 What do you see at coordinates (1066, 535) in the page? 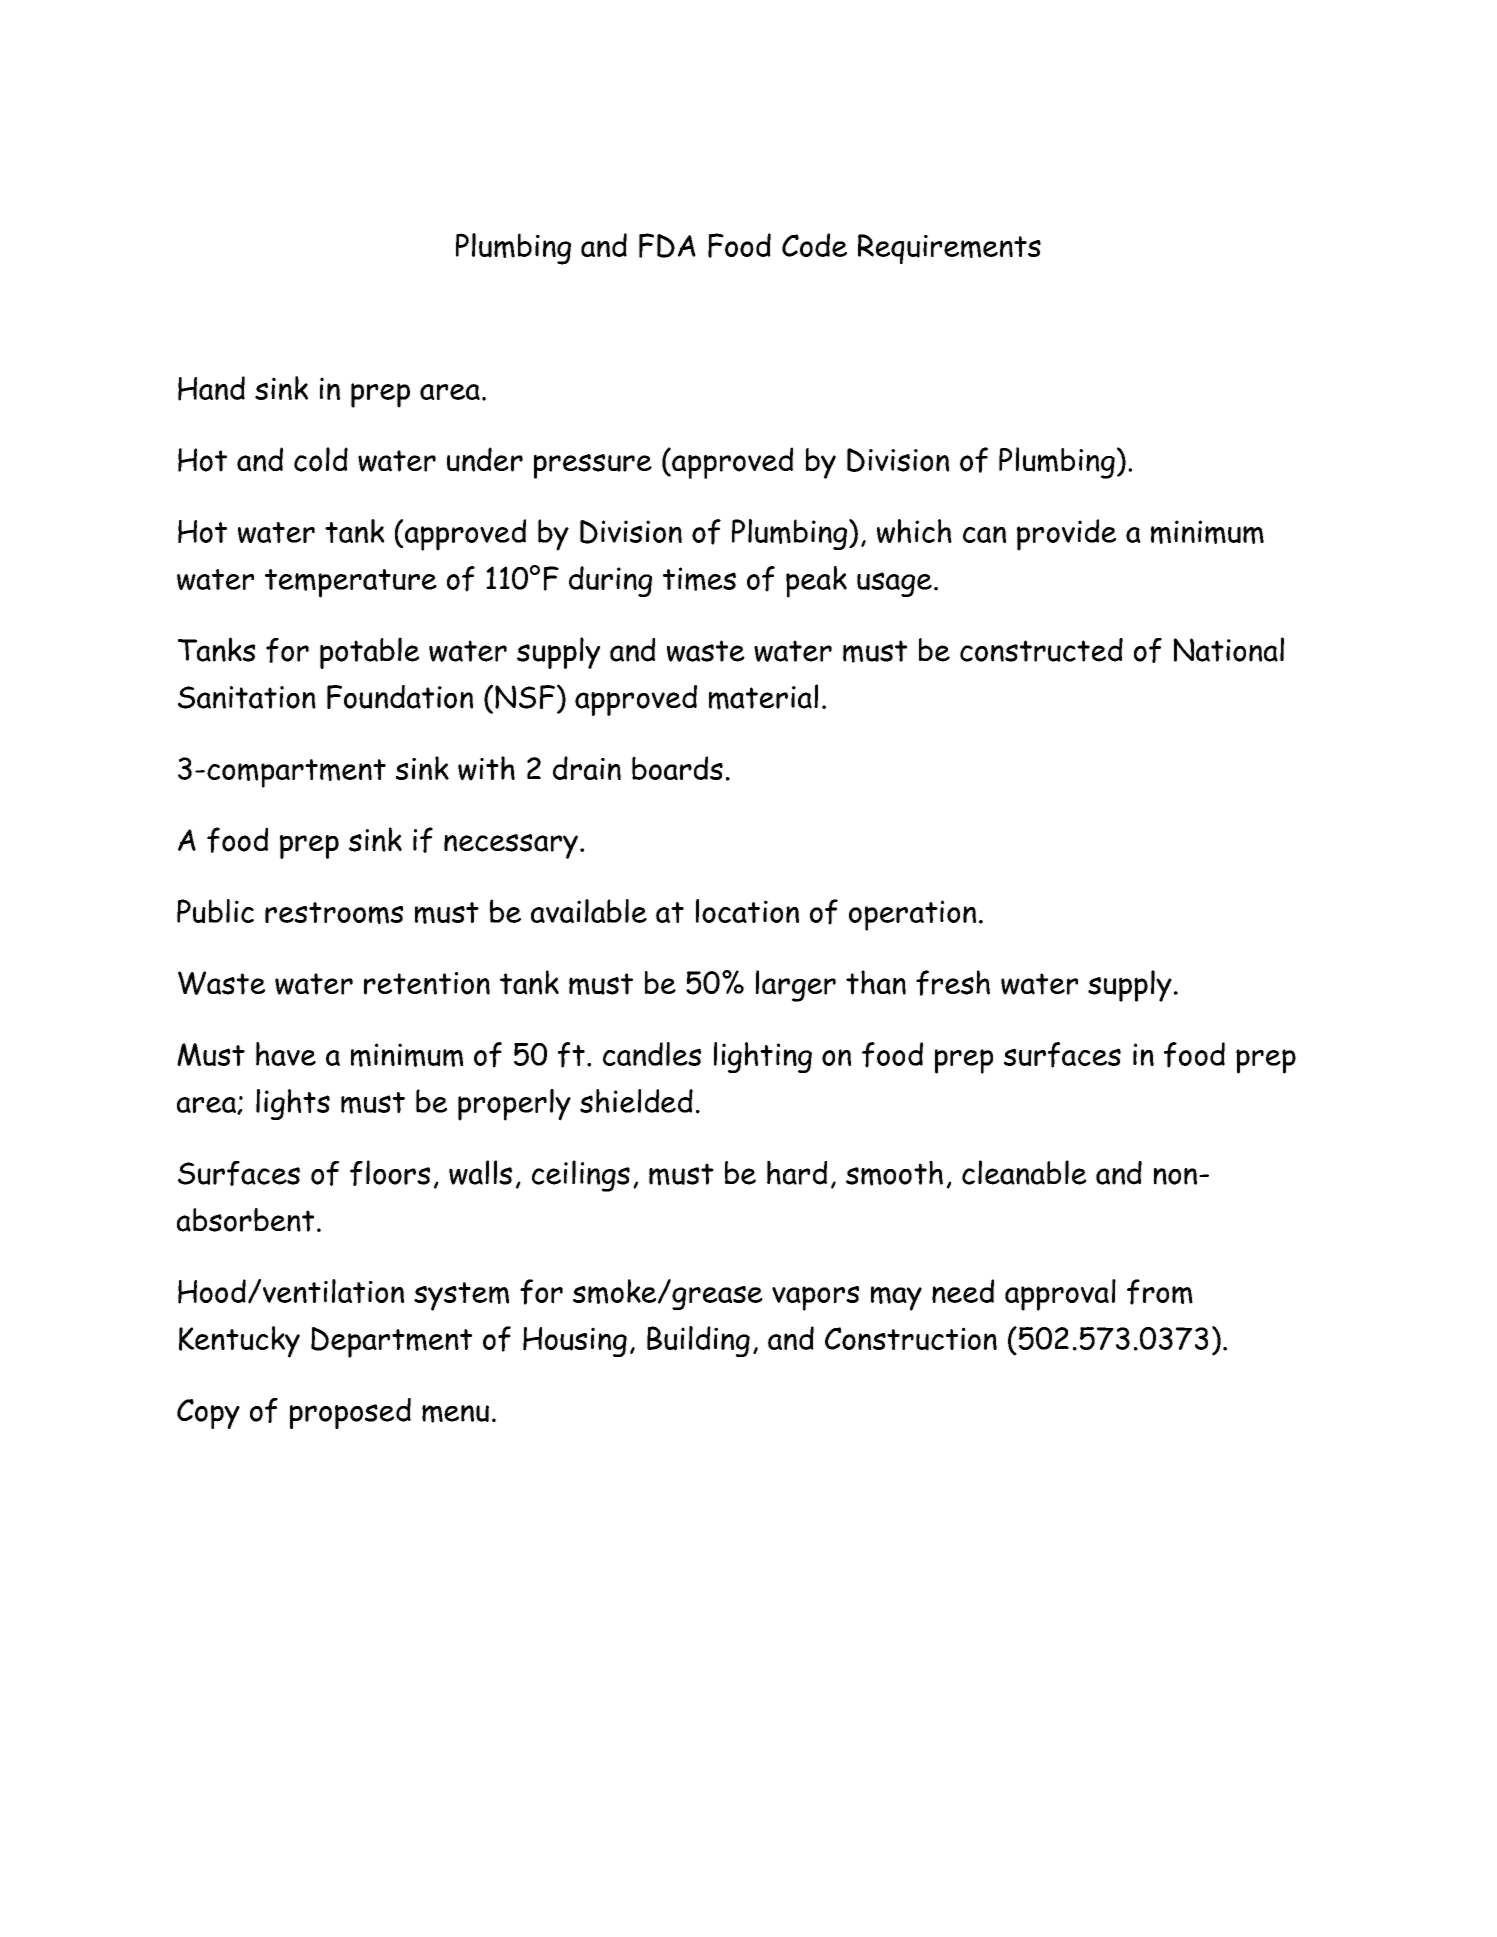
I see `provide` at bounding box center [1066, 535].
